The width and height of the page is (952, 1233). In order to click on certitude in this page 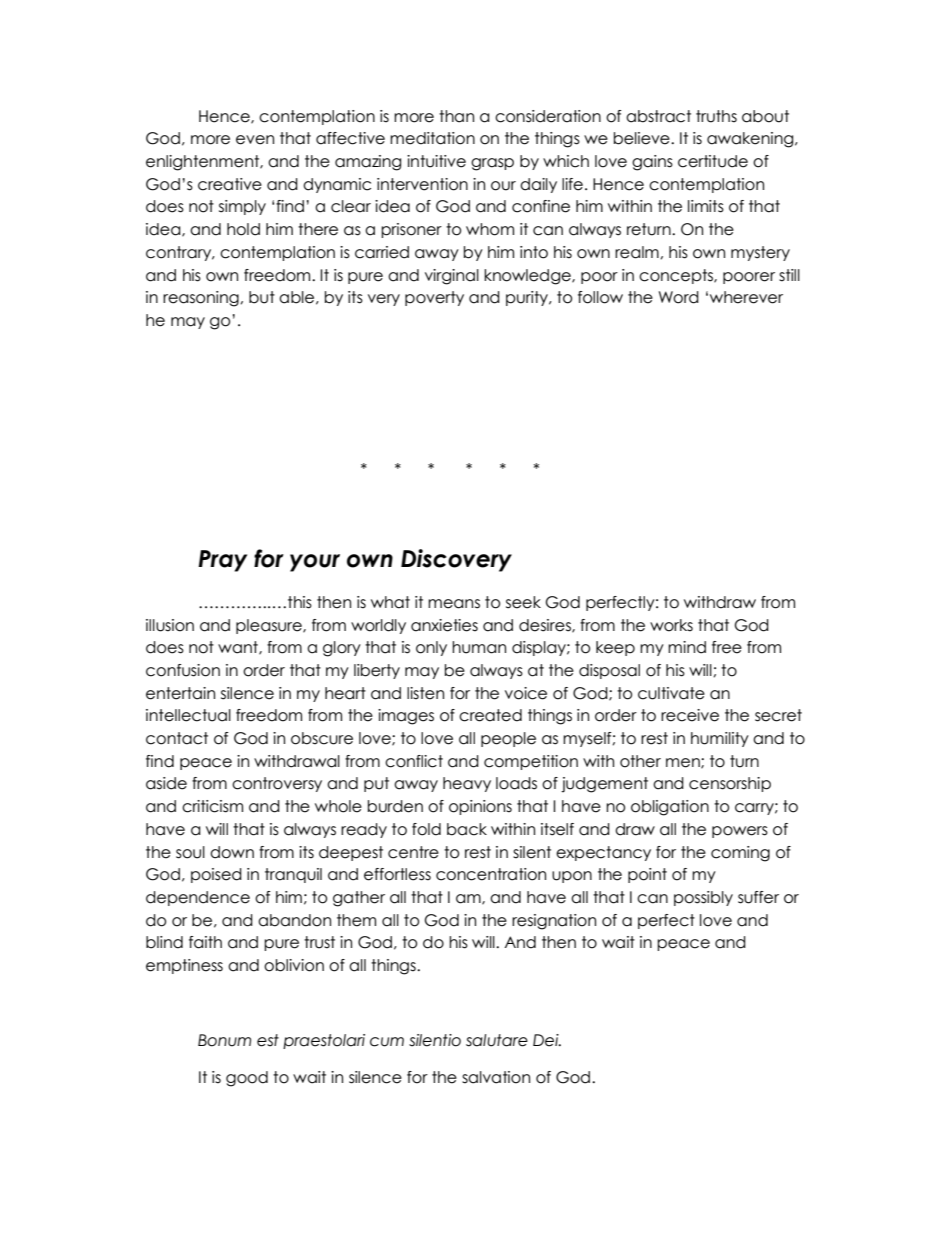, I will do `click(713, 161)`.
